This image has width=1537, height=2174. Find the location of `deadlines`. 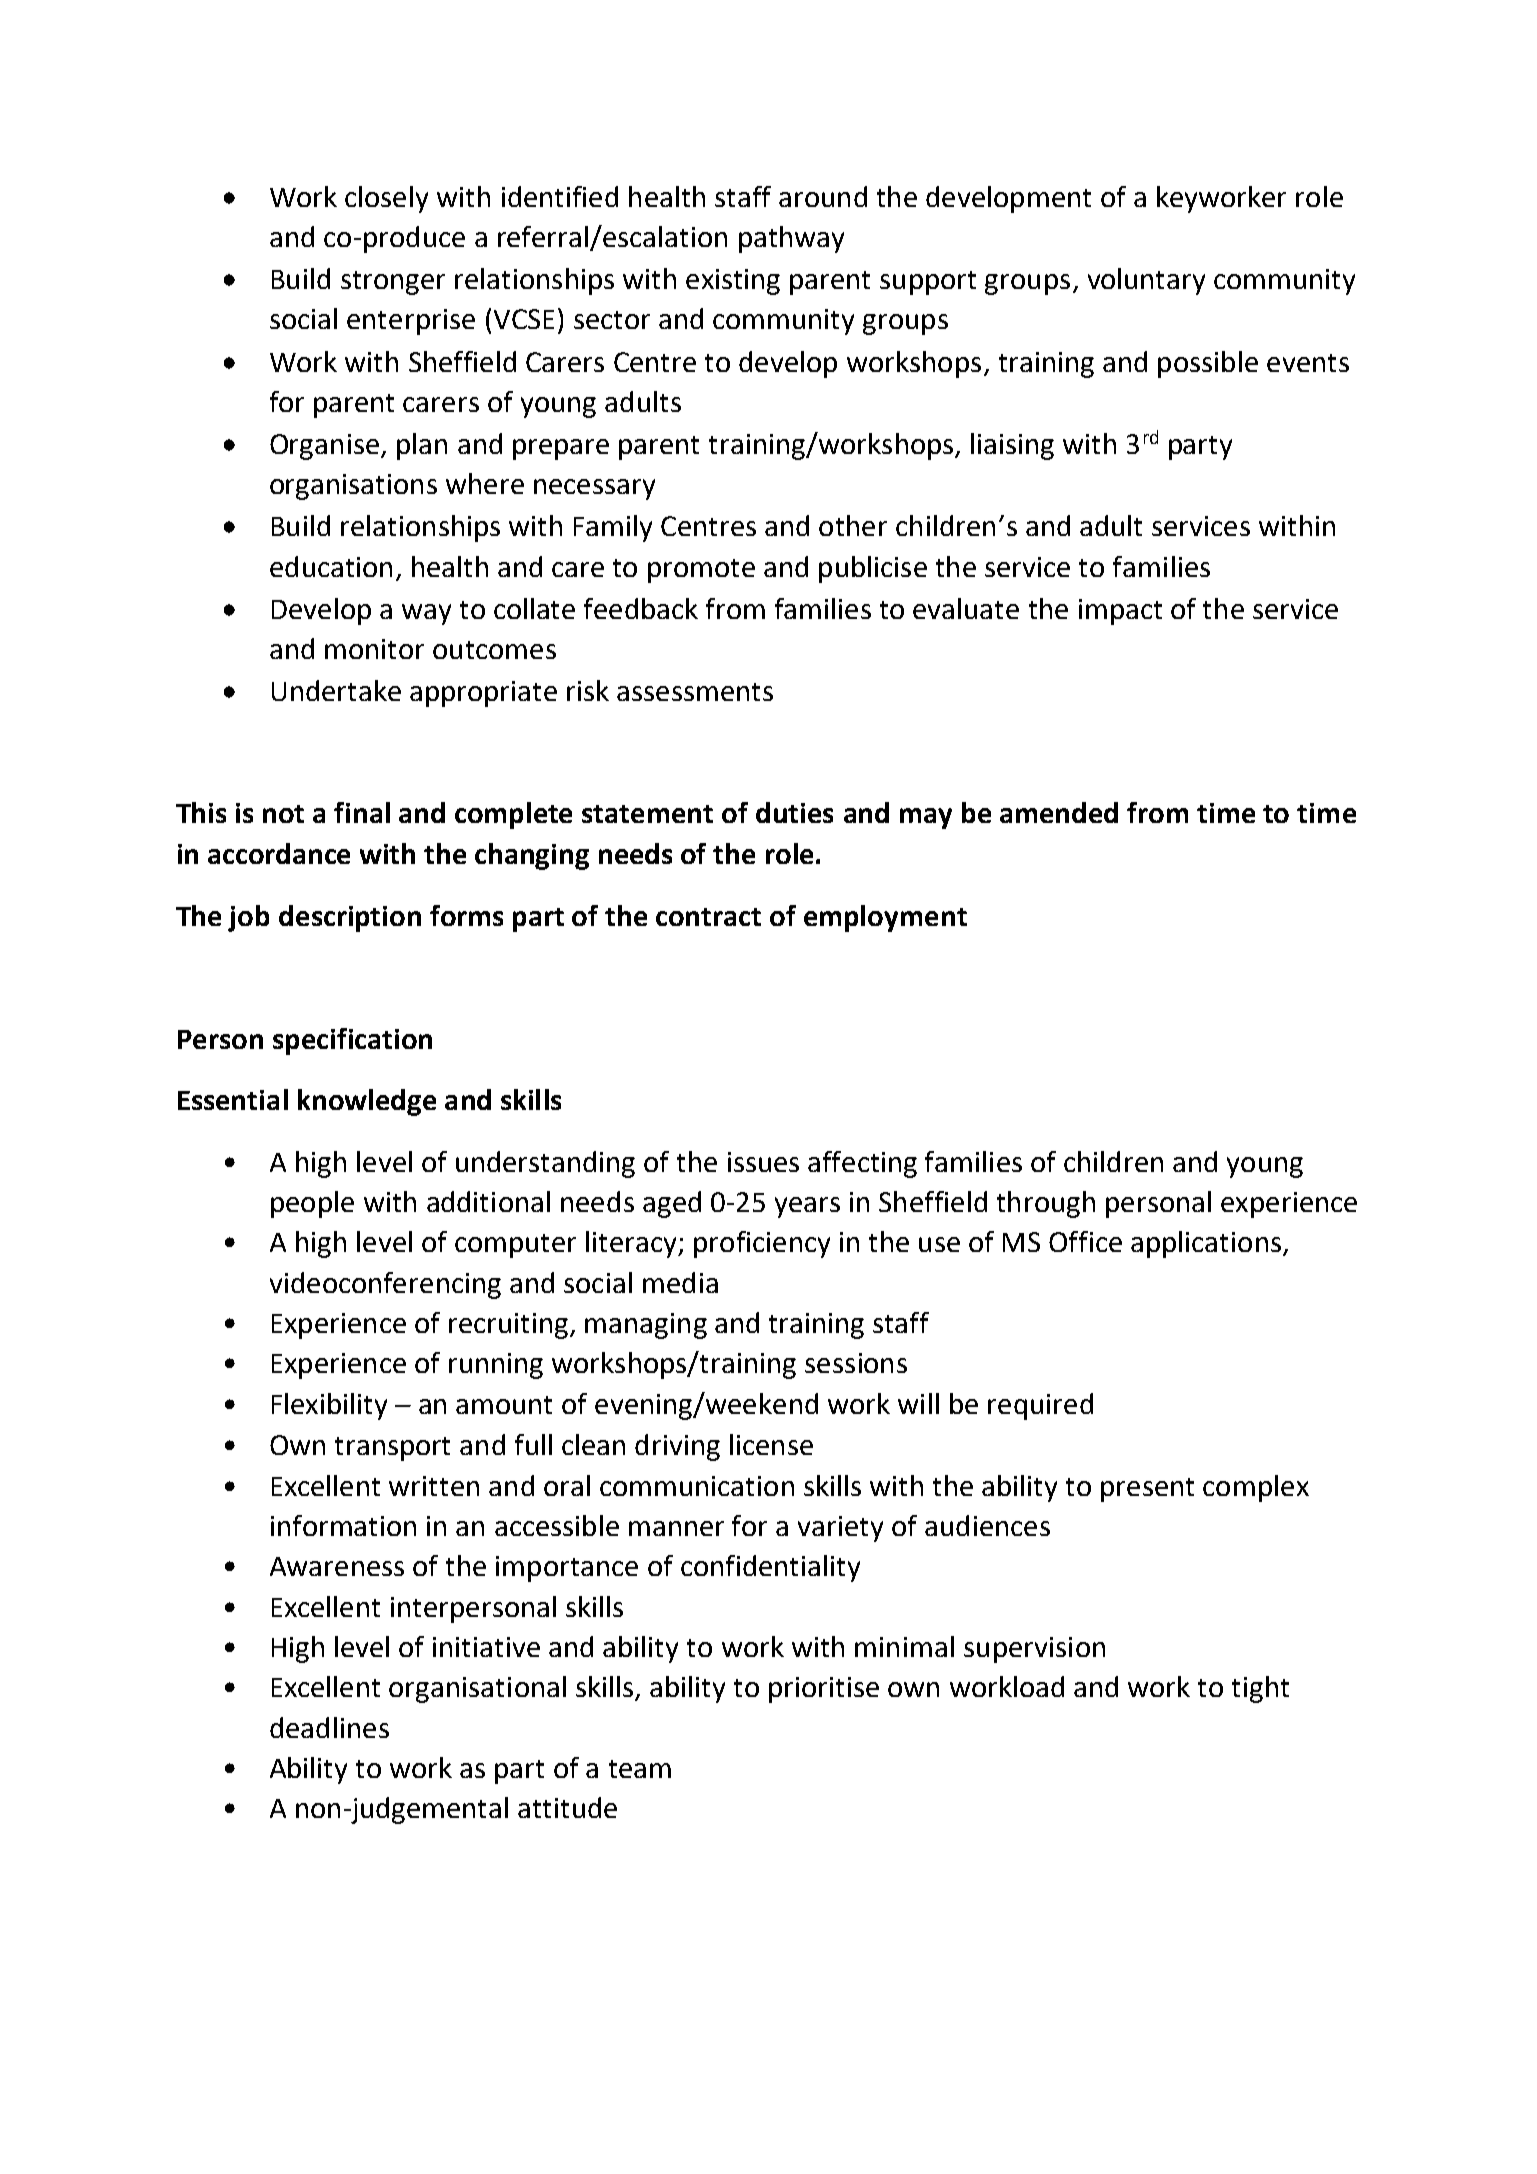

deadlines is located at coordinates (329, 1727).
